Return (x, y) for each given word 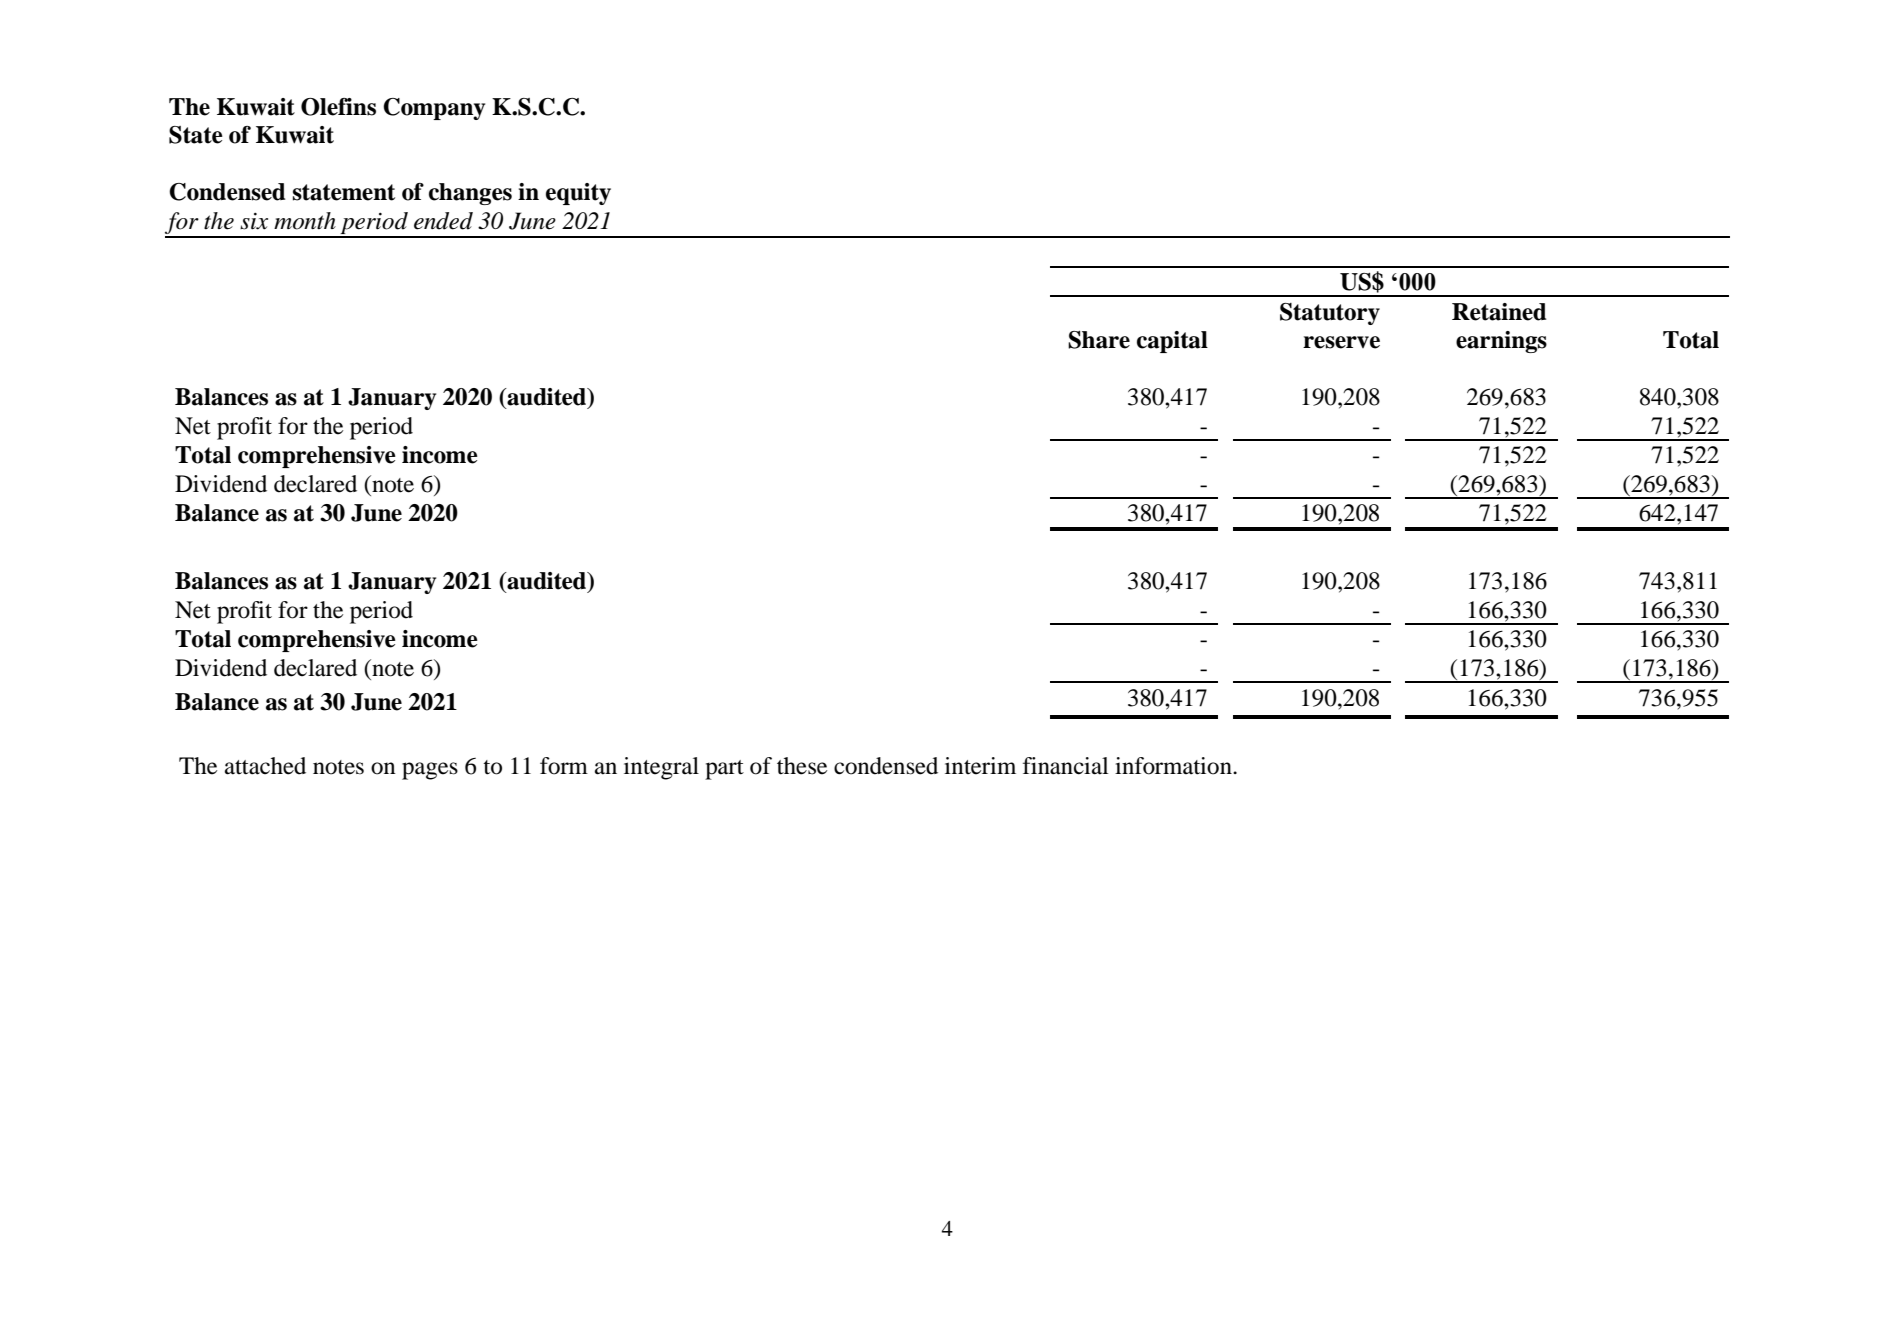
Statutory (1330, 314)
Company (434, 109)
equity (578, 194)
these (802, 766)
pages (430, 771)
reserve (1341, 342)
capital (1172, 342)
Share (1099, 340)
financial (1065, 766)
